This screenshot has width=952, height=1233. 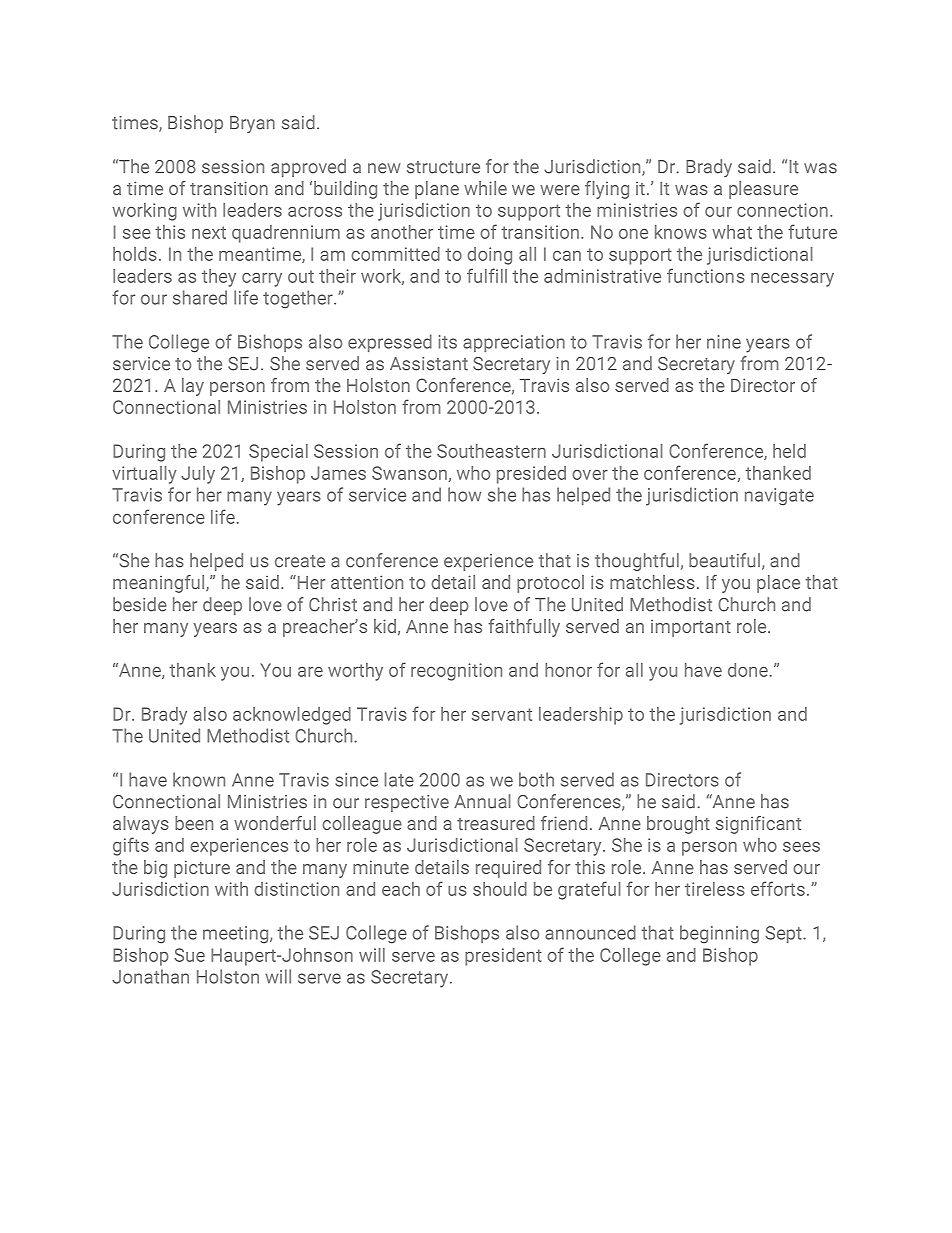 I want to click on beautiful, so click(x=724, y=560).
